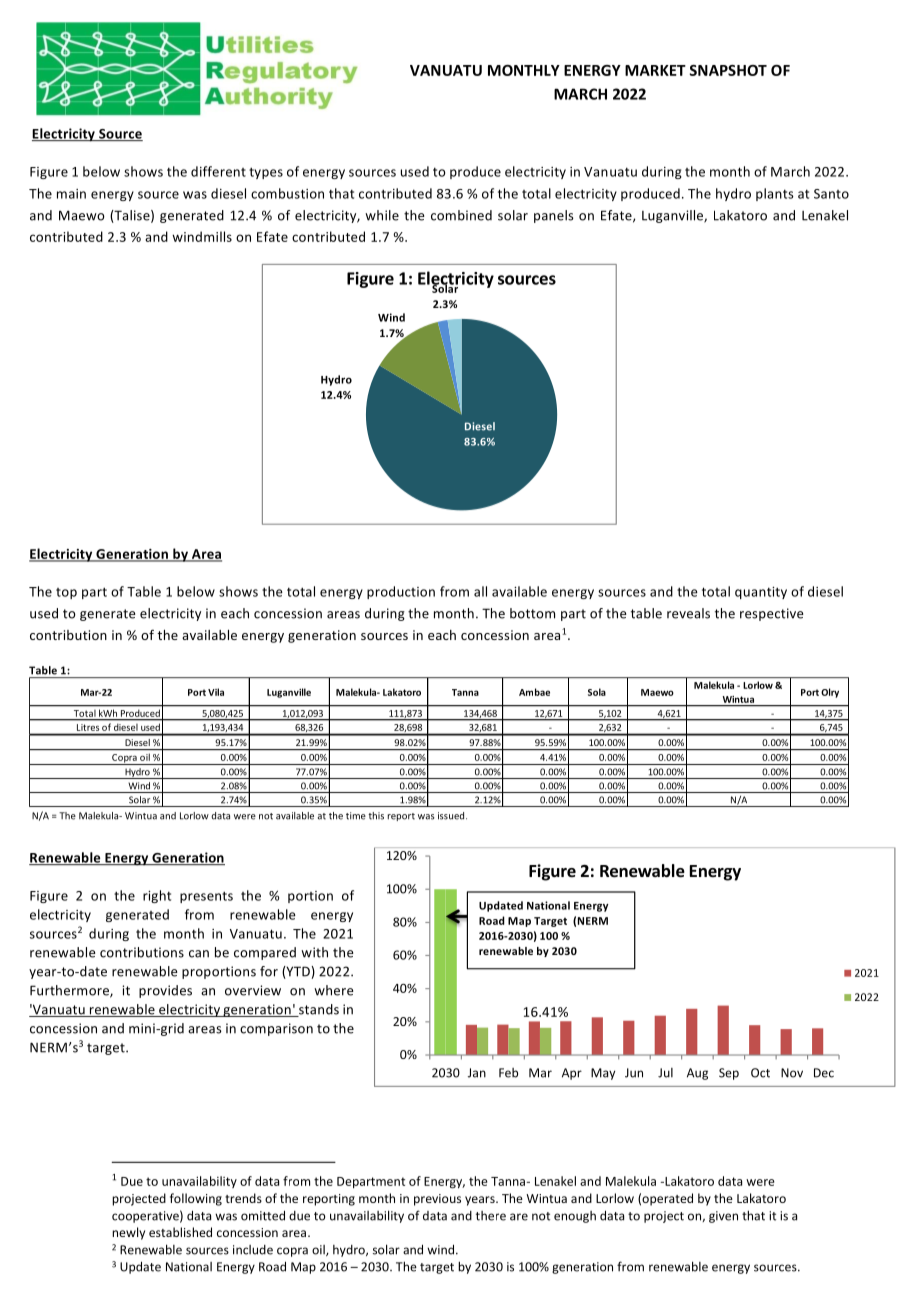 This document has height=1308, width=924. I want to click on different, so click(218, 171).
